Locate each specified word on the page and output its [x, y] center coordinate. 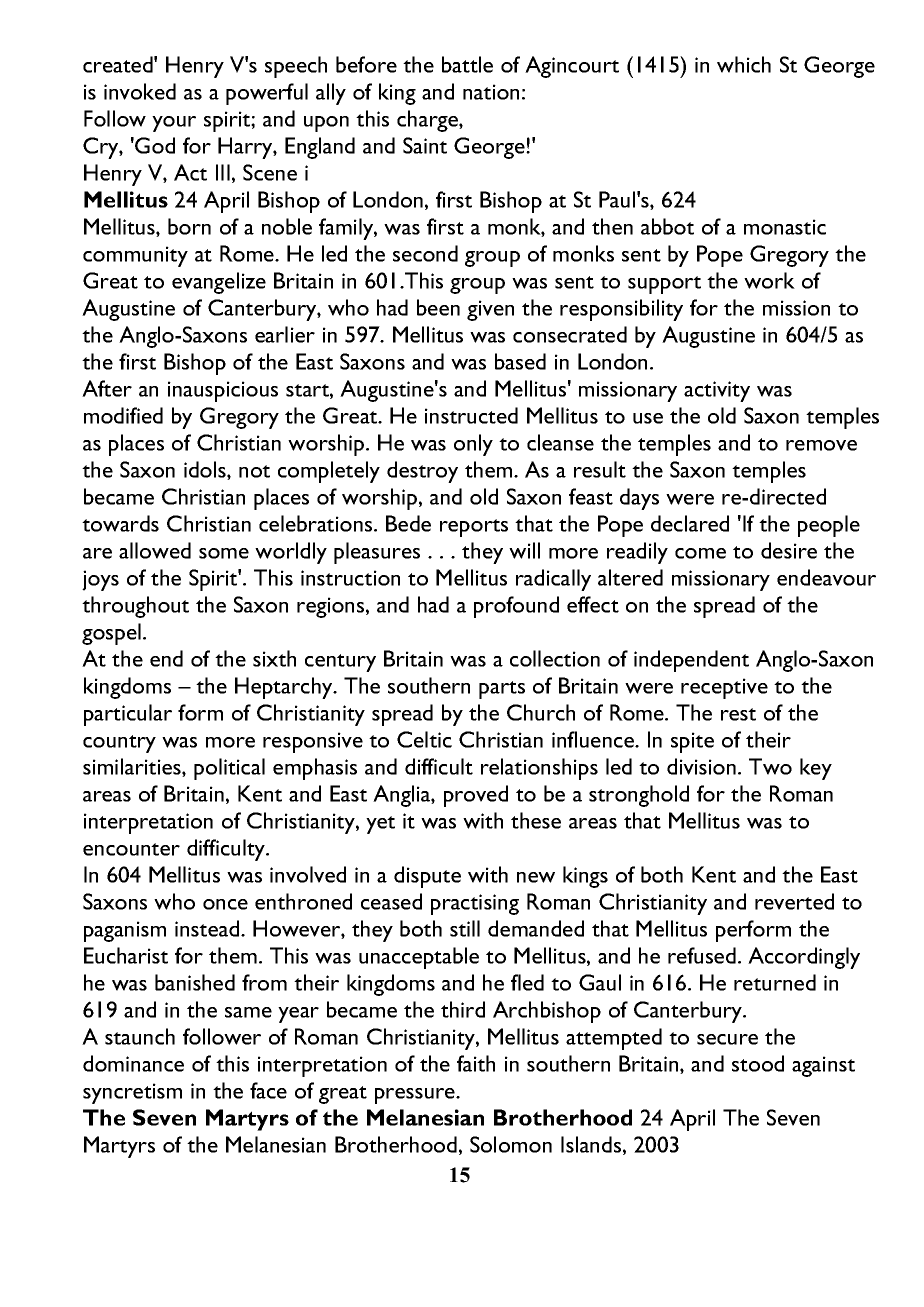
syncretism [132, 1093]
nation [491, 92]
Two [770, 766]
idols [206, 470]
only [473, 445]
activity [717, 391]
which [744, 64]
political [229, 769]
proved [476, 796]
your [174, 124]
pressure [416, 1096]
